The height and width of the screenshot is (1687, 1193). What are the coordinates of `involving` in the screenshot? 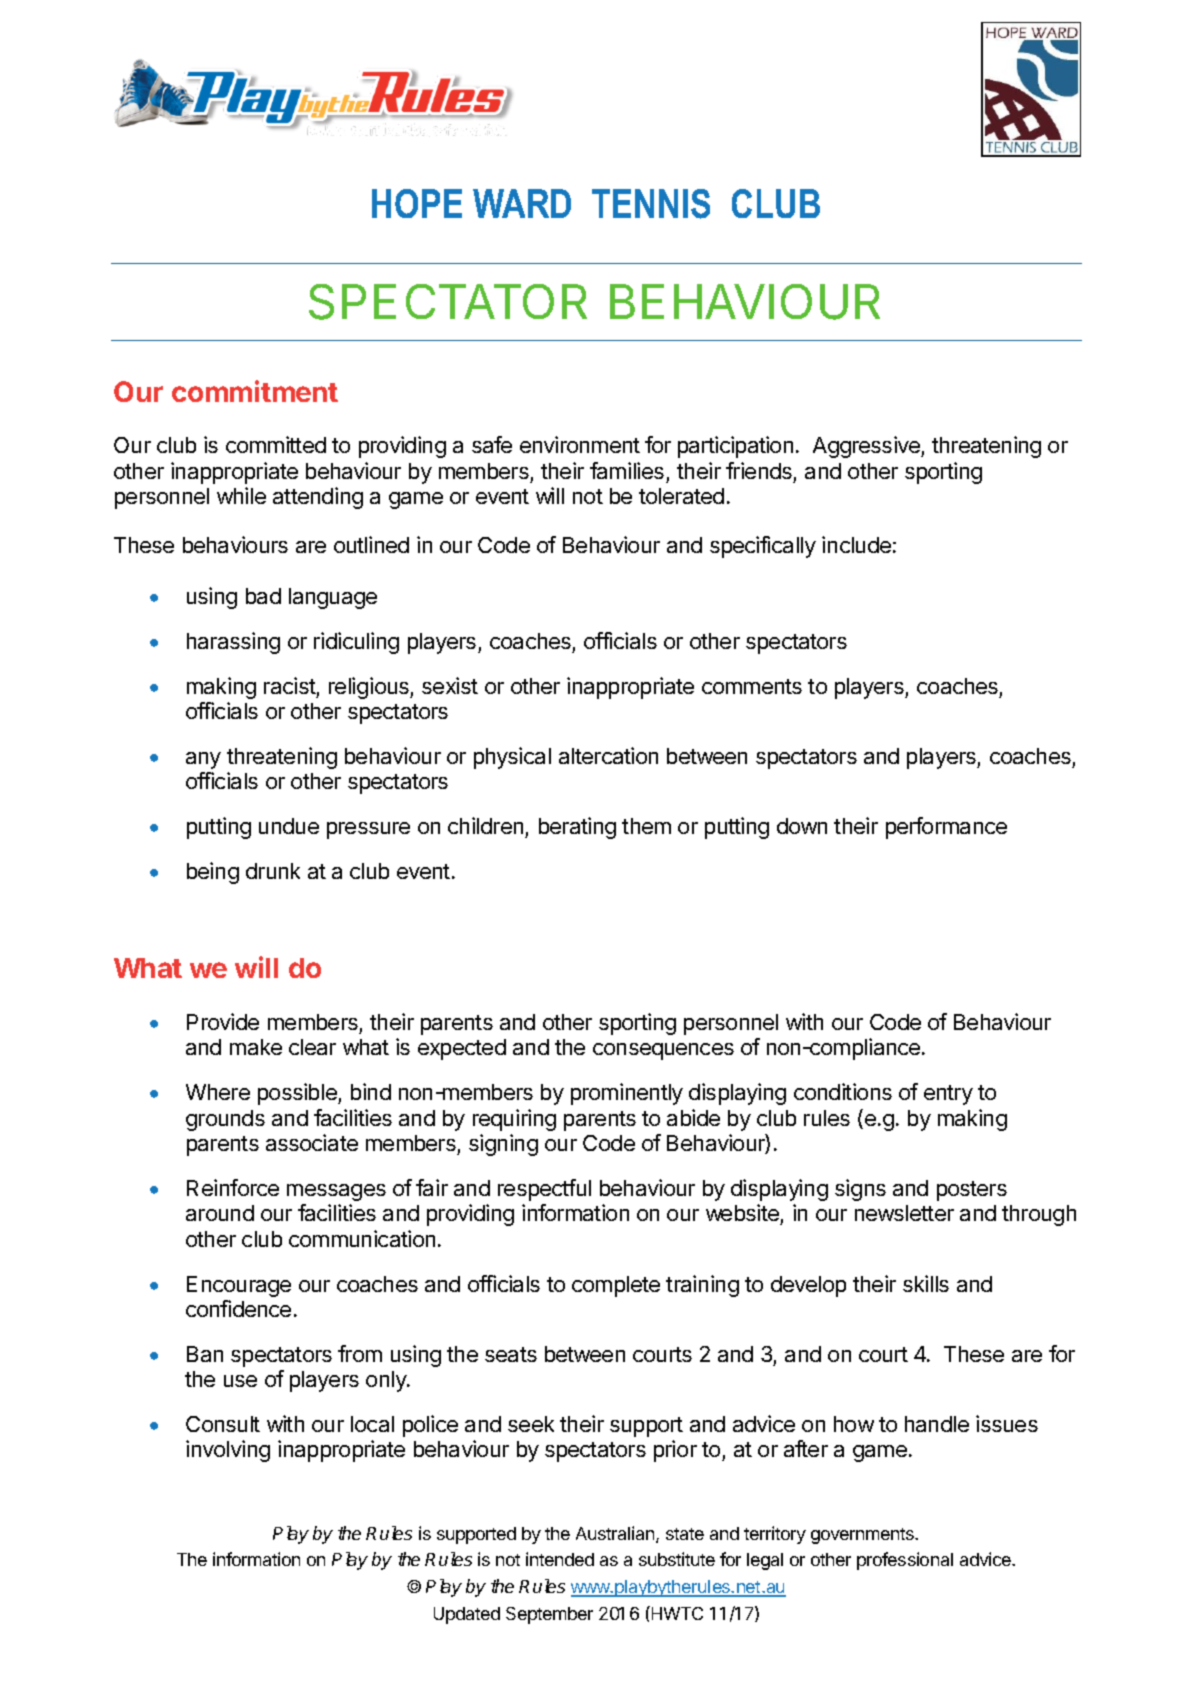 It's located at (228, 1451).
